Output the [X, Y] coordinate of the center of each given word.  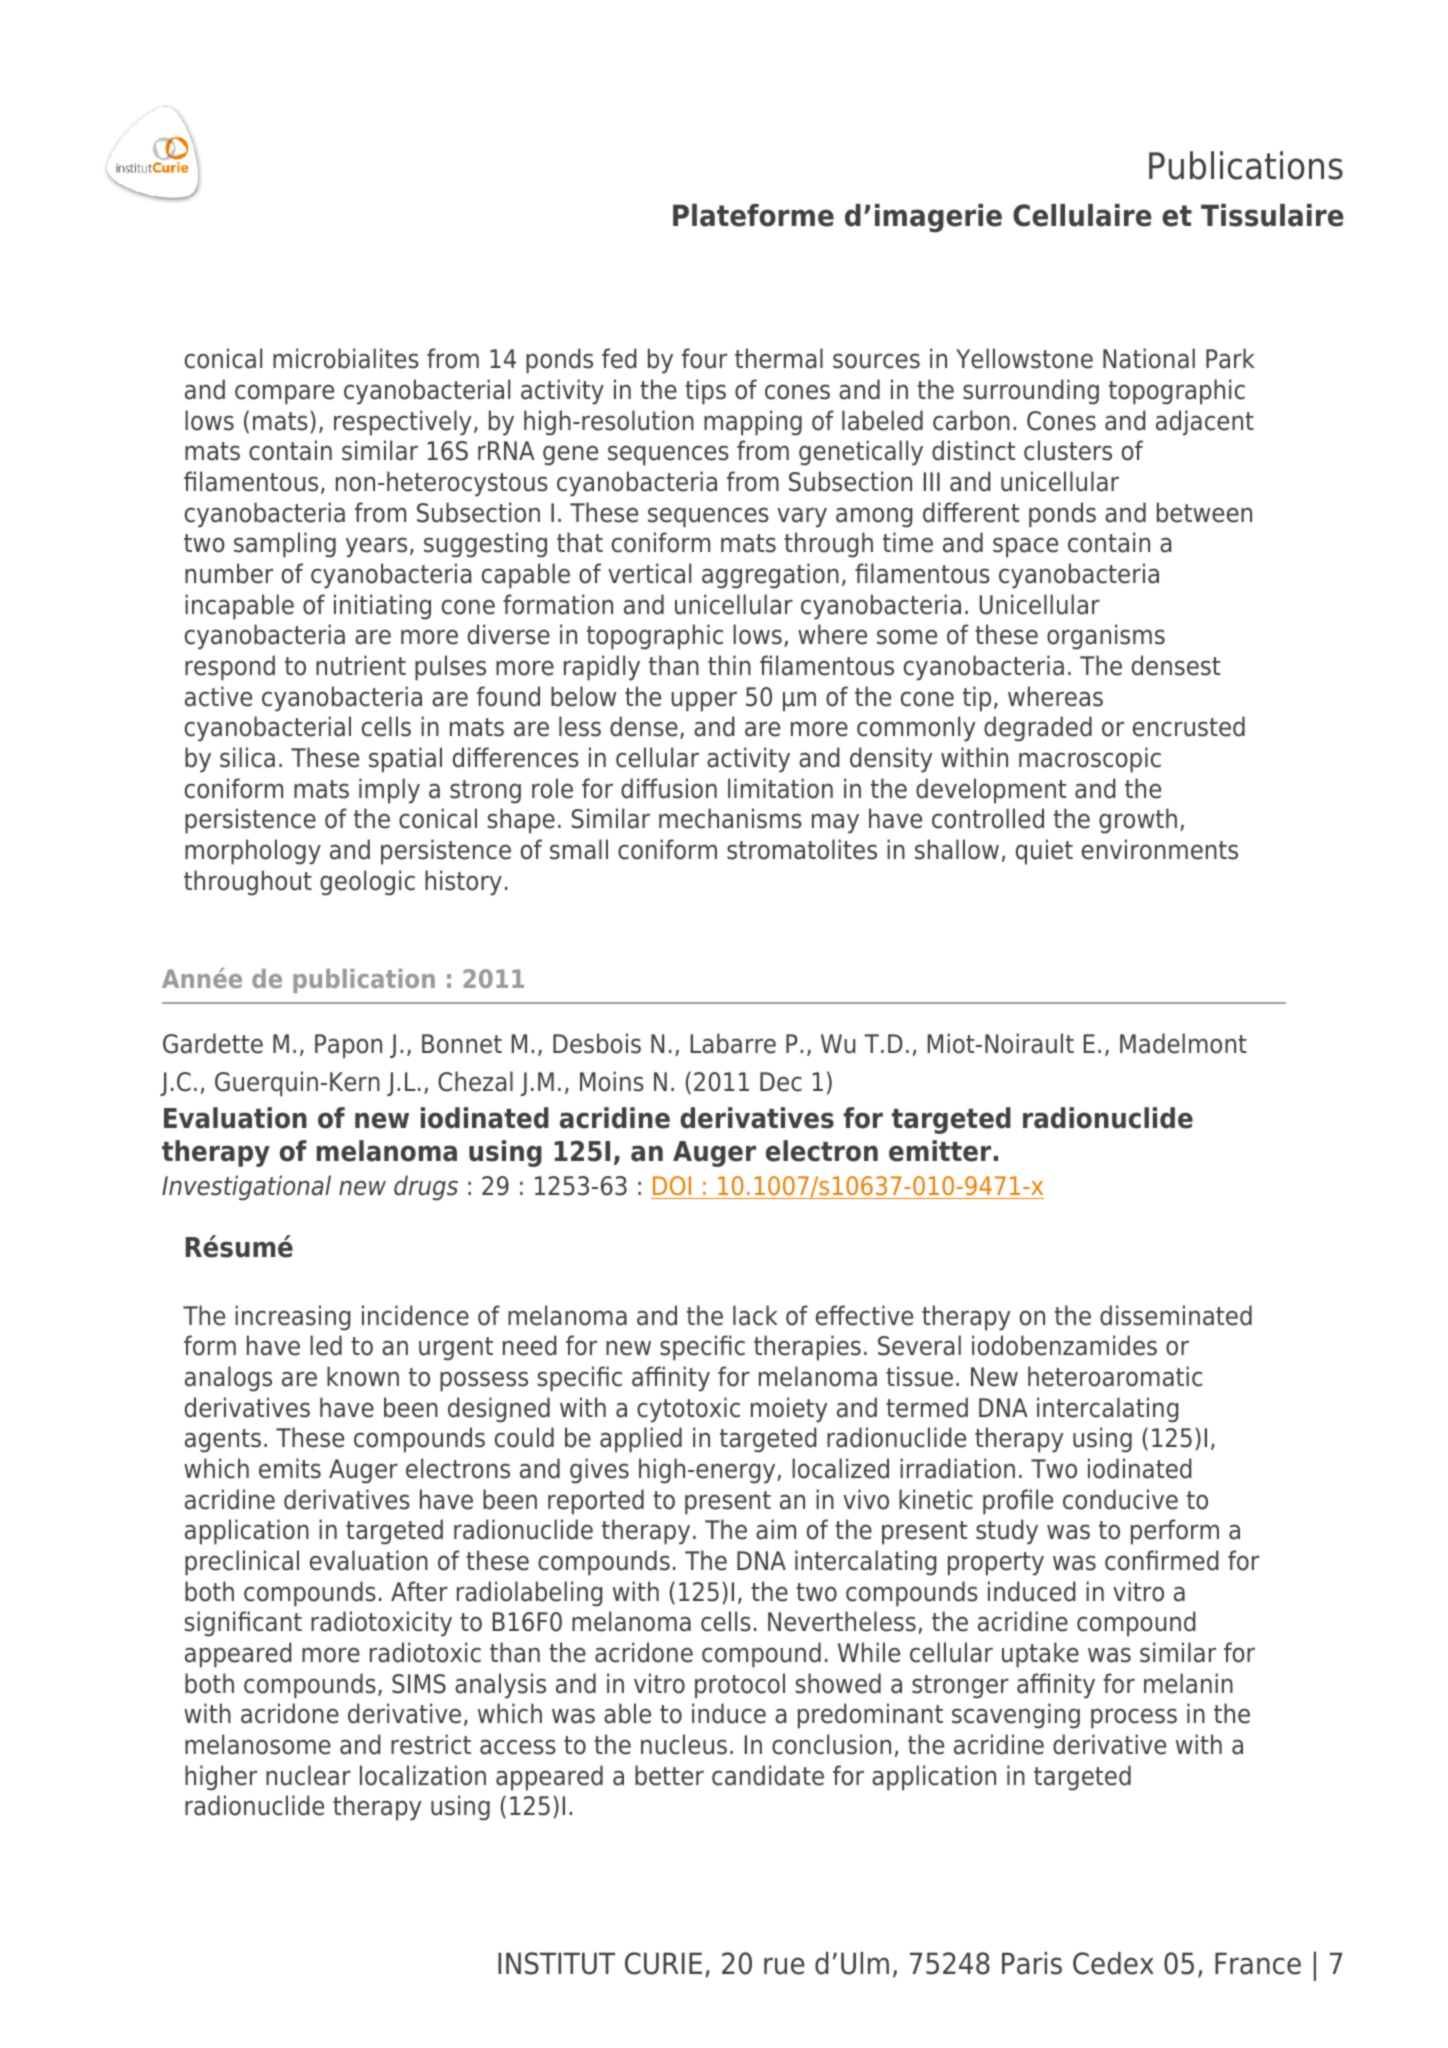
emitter [940, 1151]
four [704, 358]
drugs [426, 1188]
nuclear [308, 1775]
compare [284, 394]
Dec [781, 1082]
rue [784, 1966]
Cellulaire [1082, 215]
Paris [1032, 1963]
